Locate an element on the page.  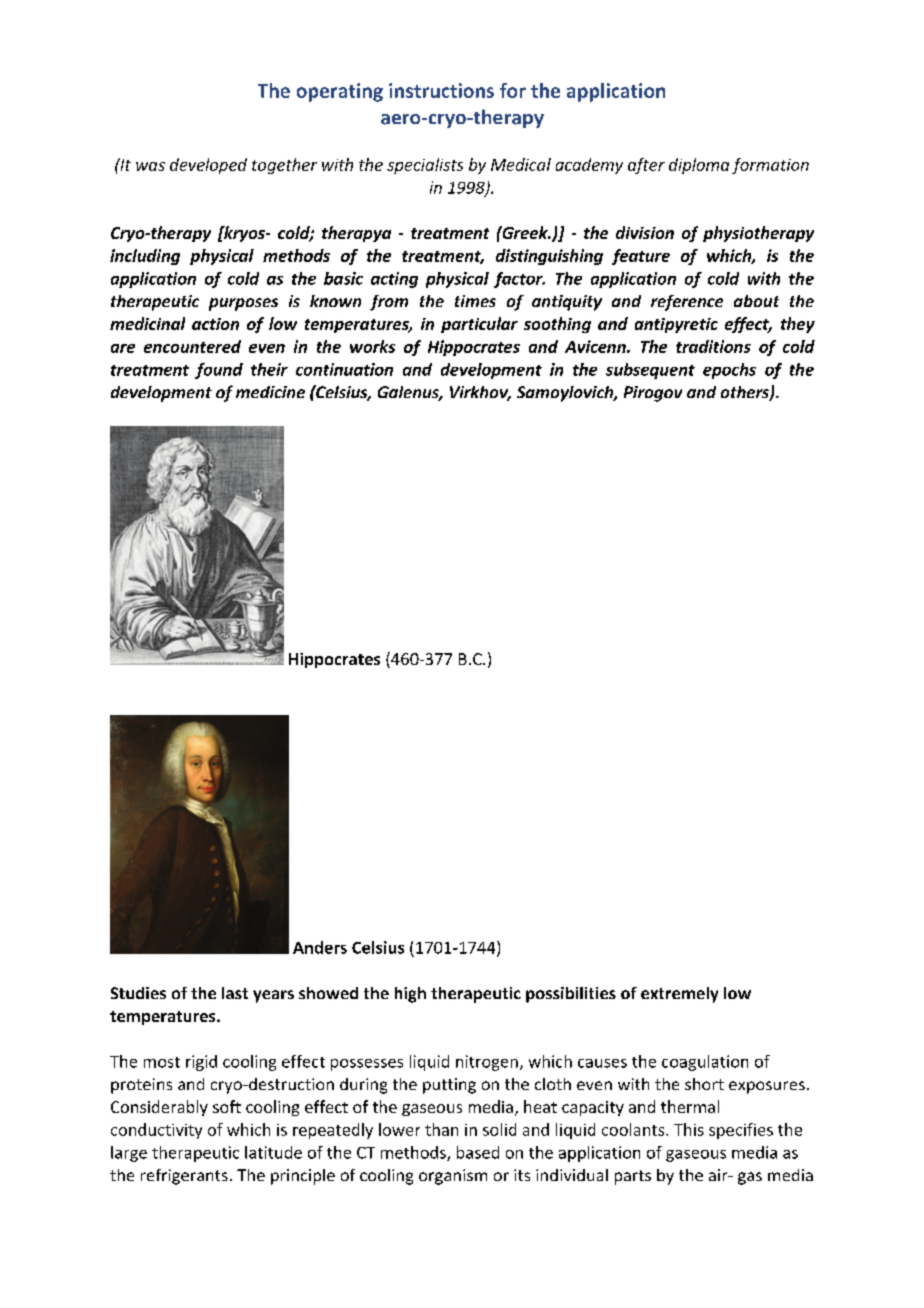
diploma is located at coordinates (699, 166).
